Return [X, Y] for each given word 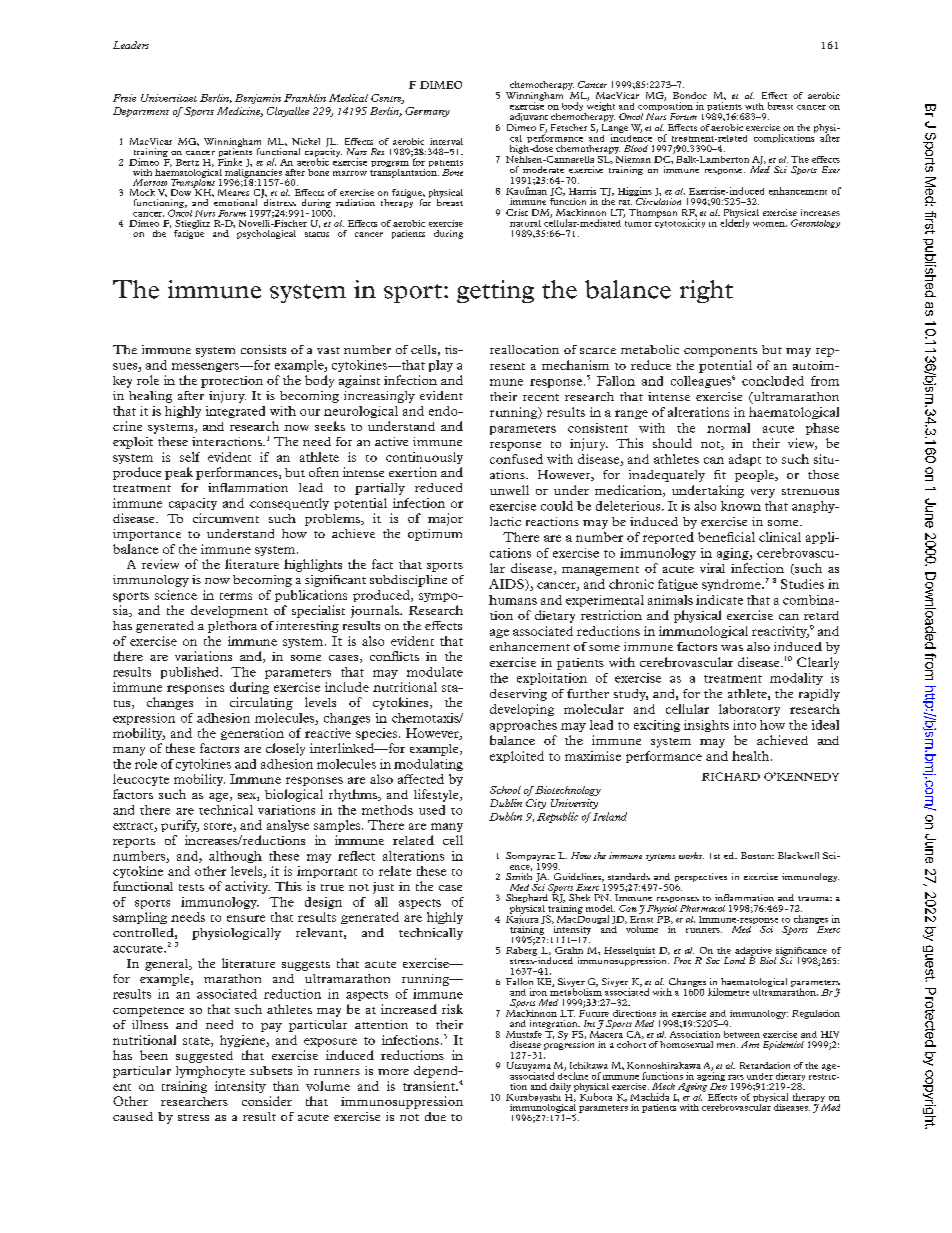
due [435, 1116]
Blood [636, 148]
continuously [424, 458]
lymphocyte [210, 1072]
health [752, 756]
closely [285, 749]
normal [728, 428]
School [505, 790]
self [190, 457]
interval [446, 141]
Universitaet [169, 98]
